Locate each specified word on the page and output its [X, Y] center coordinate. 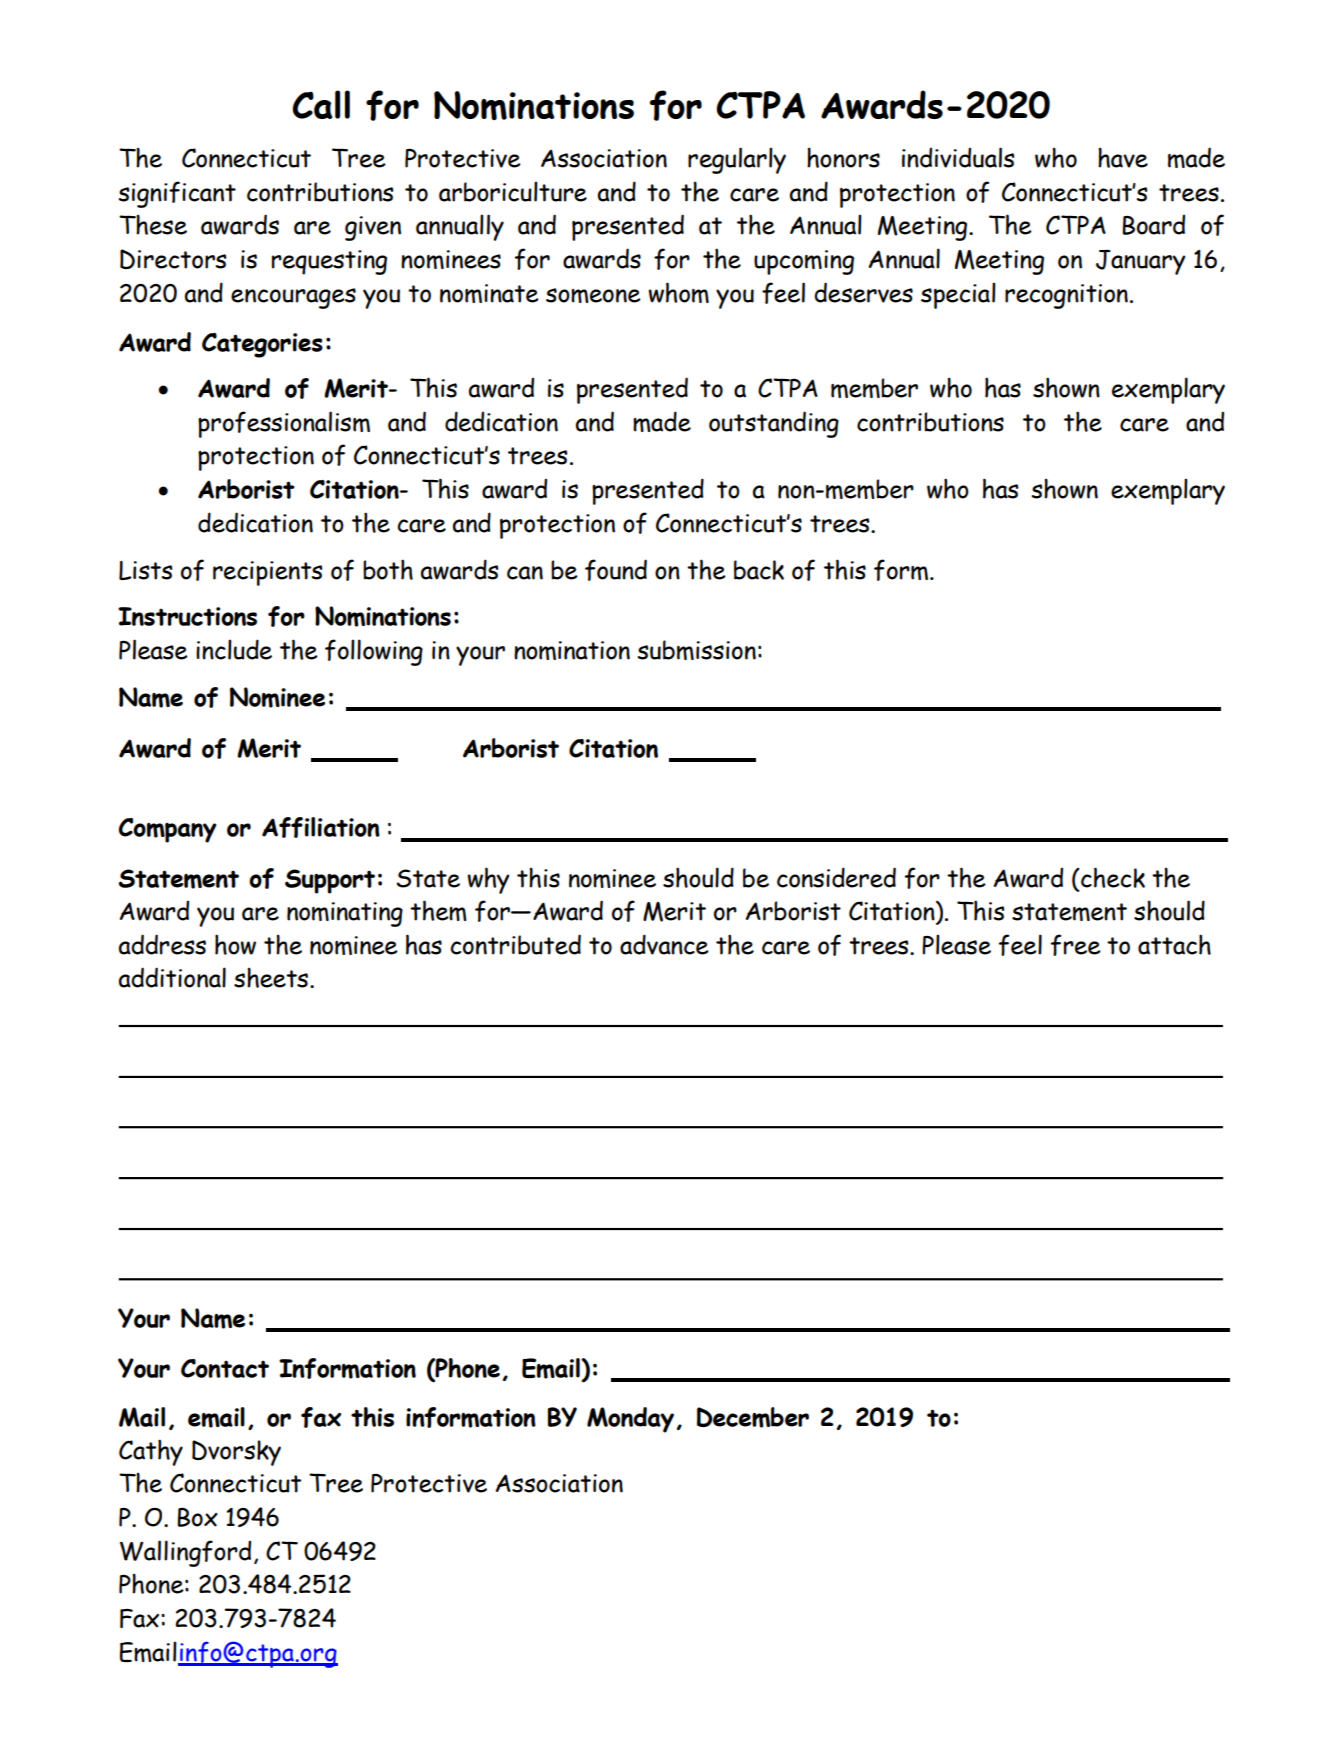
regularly [737, 160]
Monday [630, 1420]
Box [198, 1517]
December [753, 1417]
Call [321, 104]
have [1123, 157]
